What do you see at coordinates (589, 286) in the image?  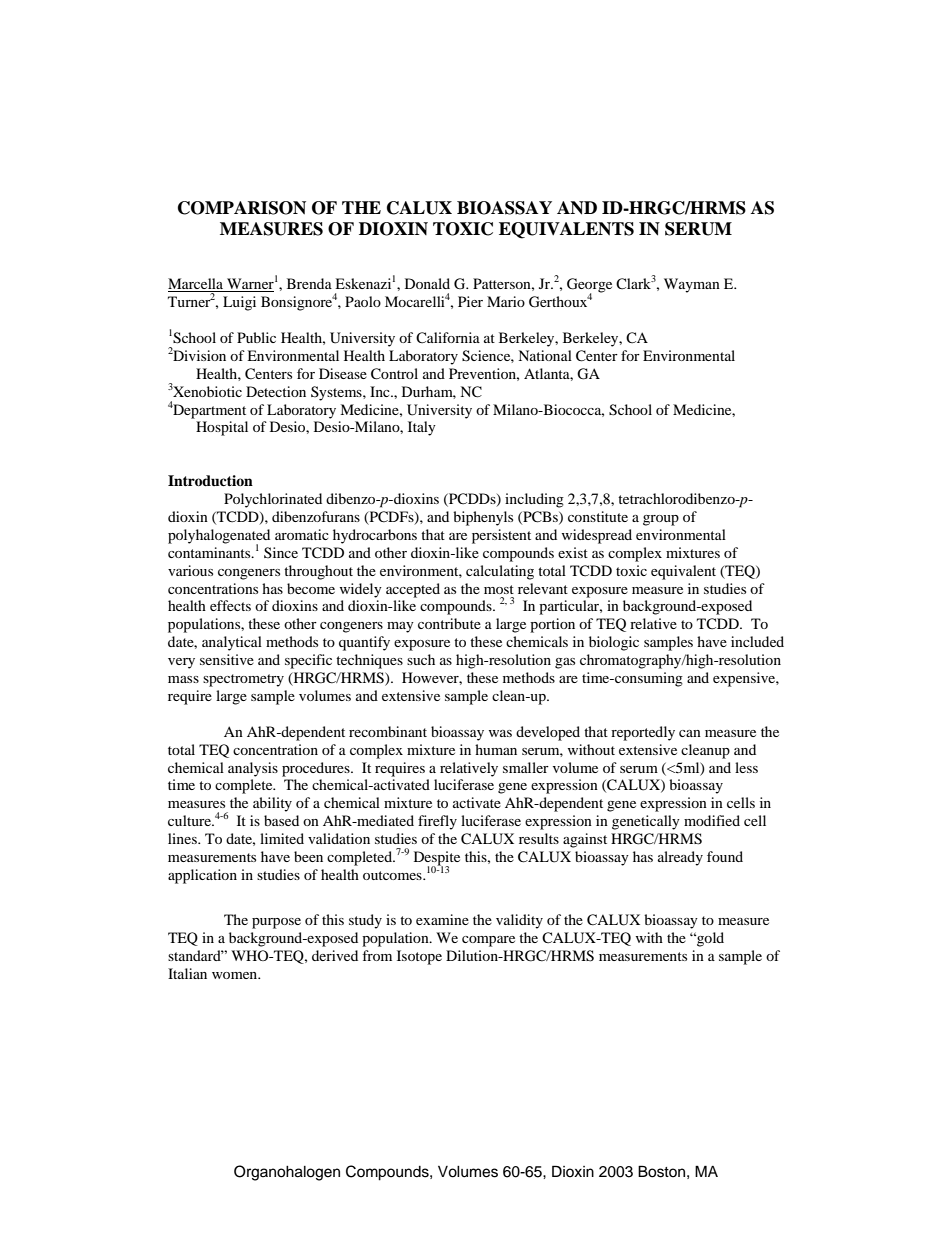 I see `George` at bounding box center [589, 286].
